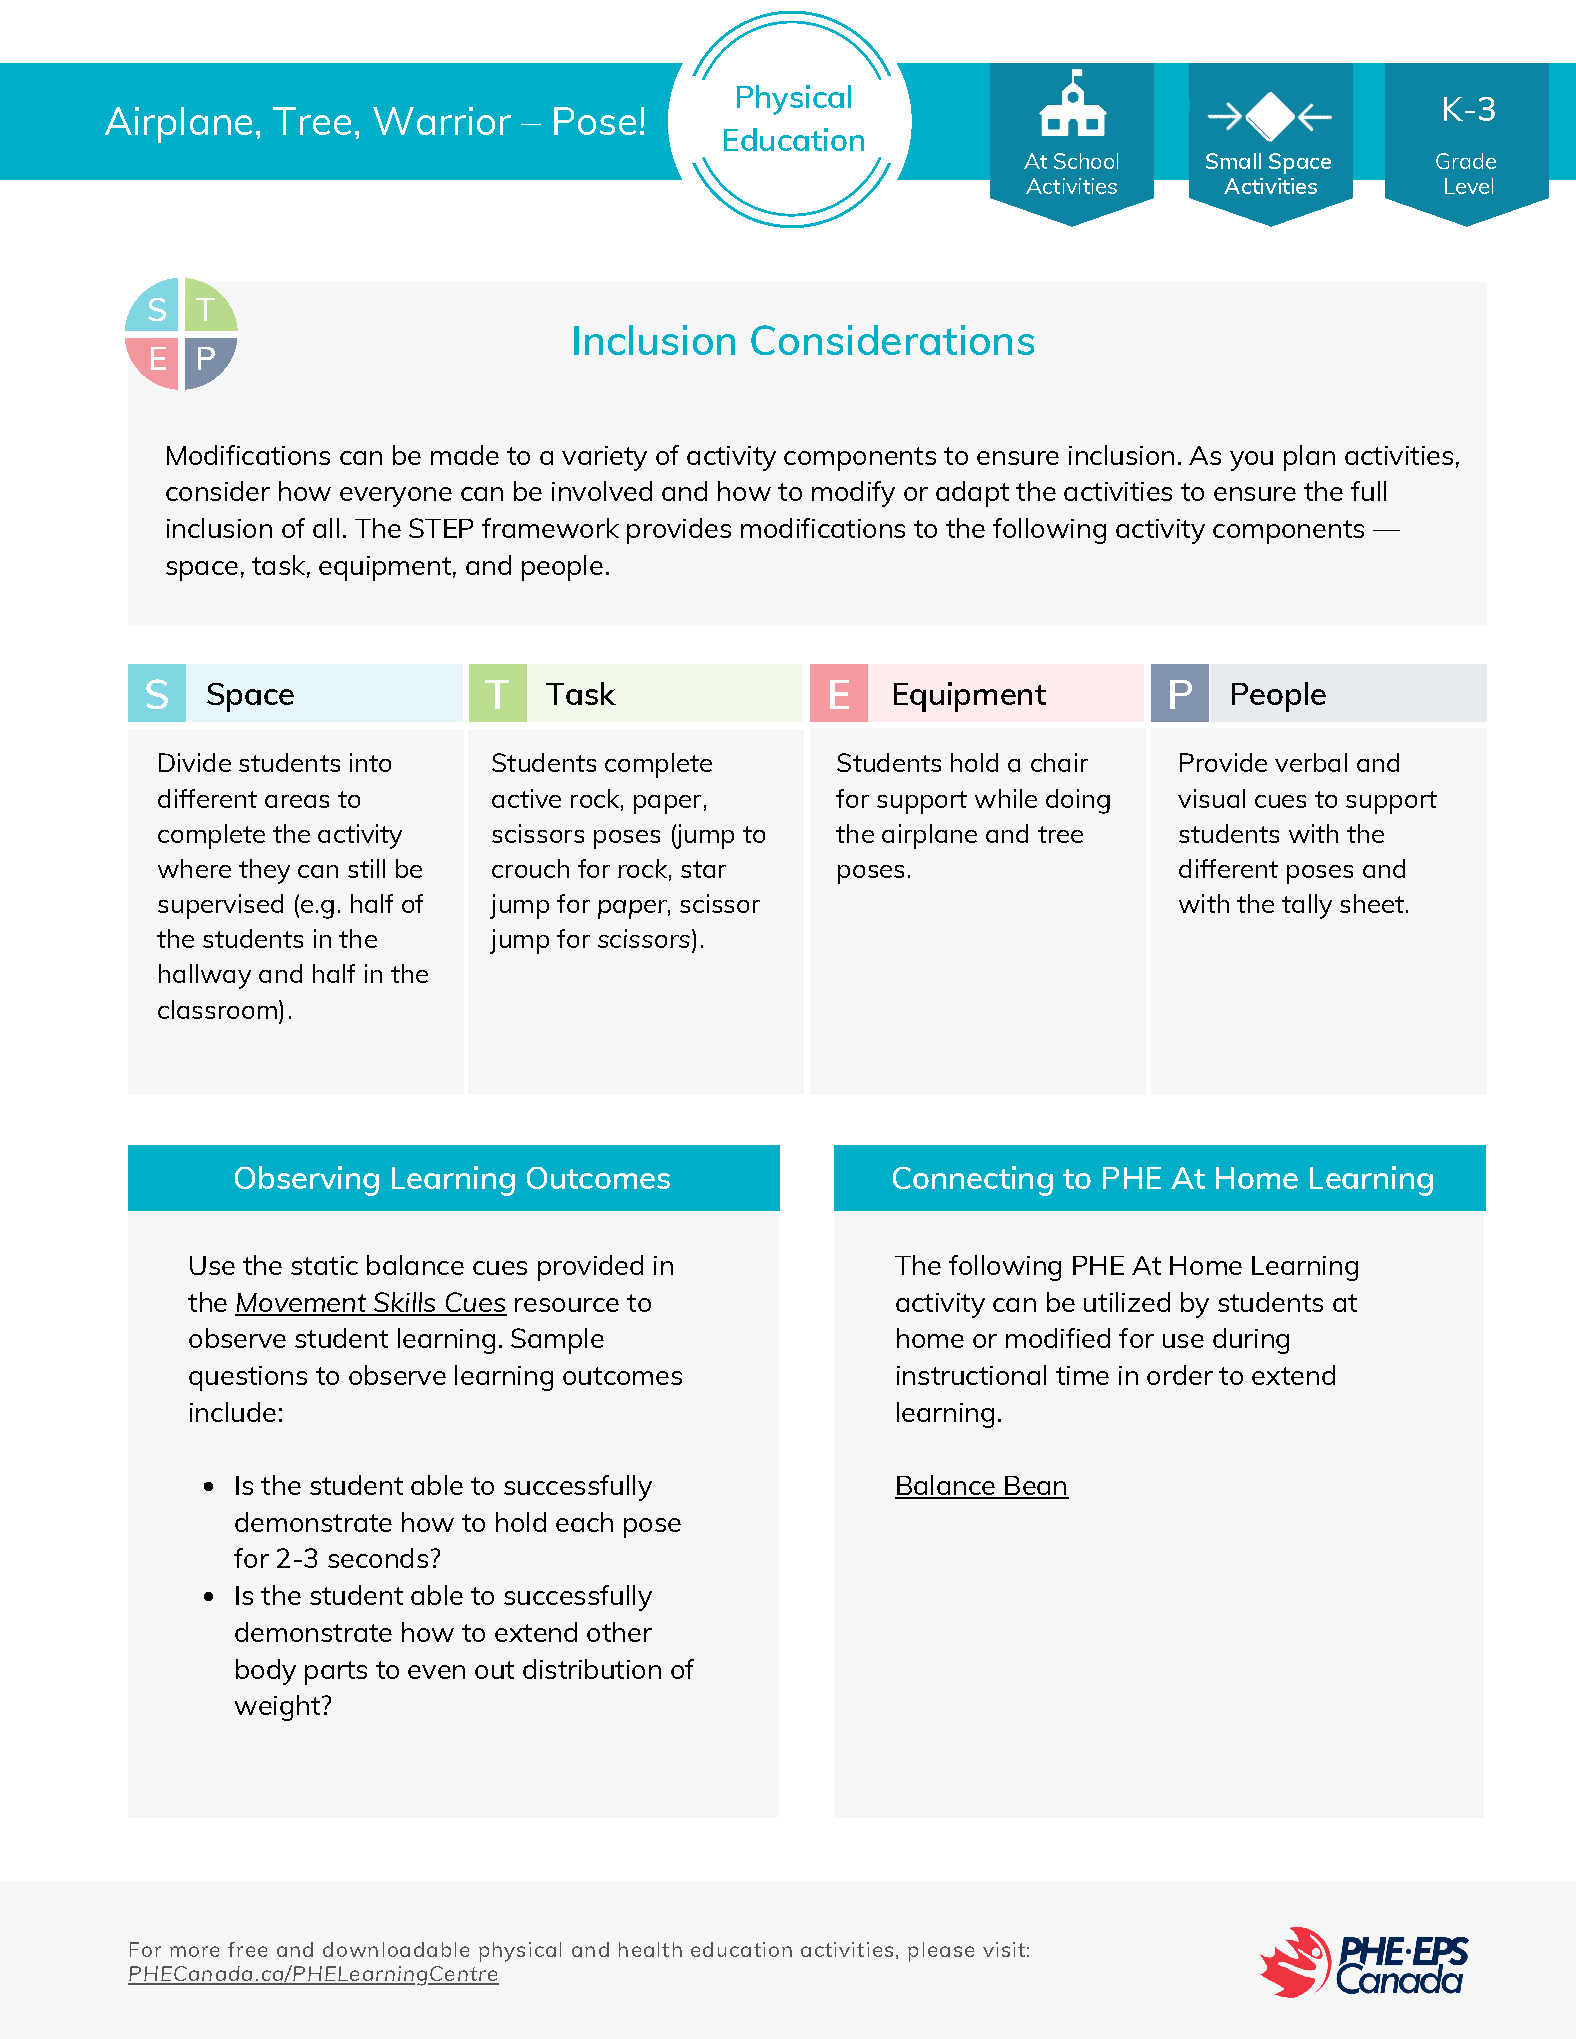 The width and height of the page is (1576, 2039). What do you see at coordinates (1251, 461) in the page?
I see `you` at bounding box center [1251, 461].
